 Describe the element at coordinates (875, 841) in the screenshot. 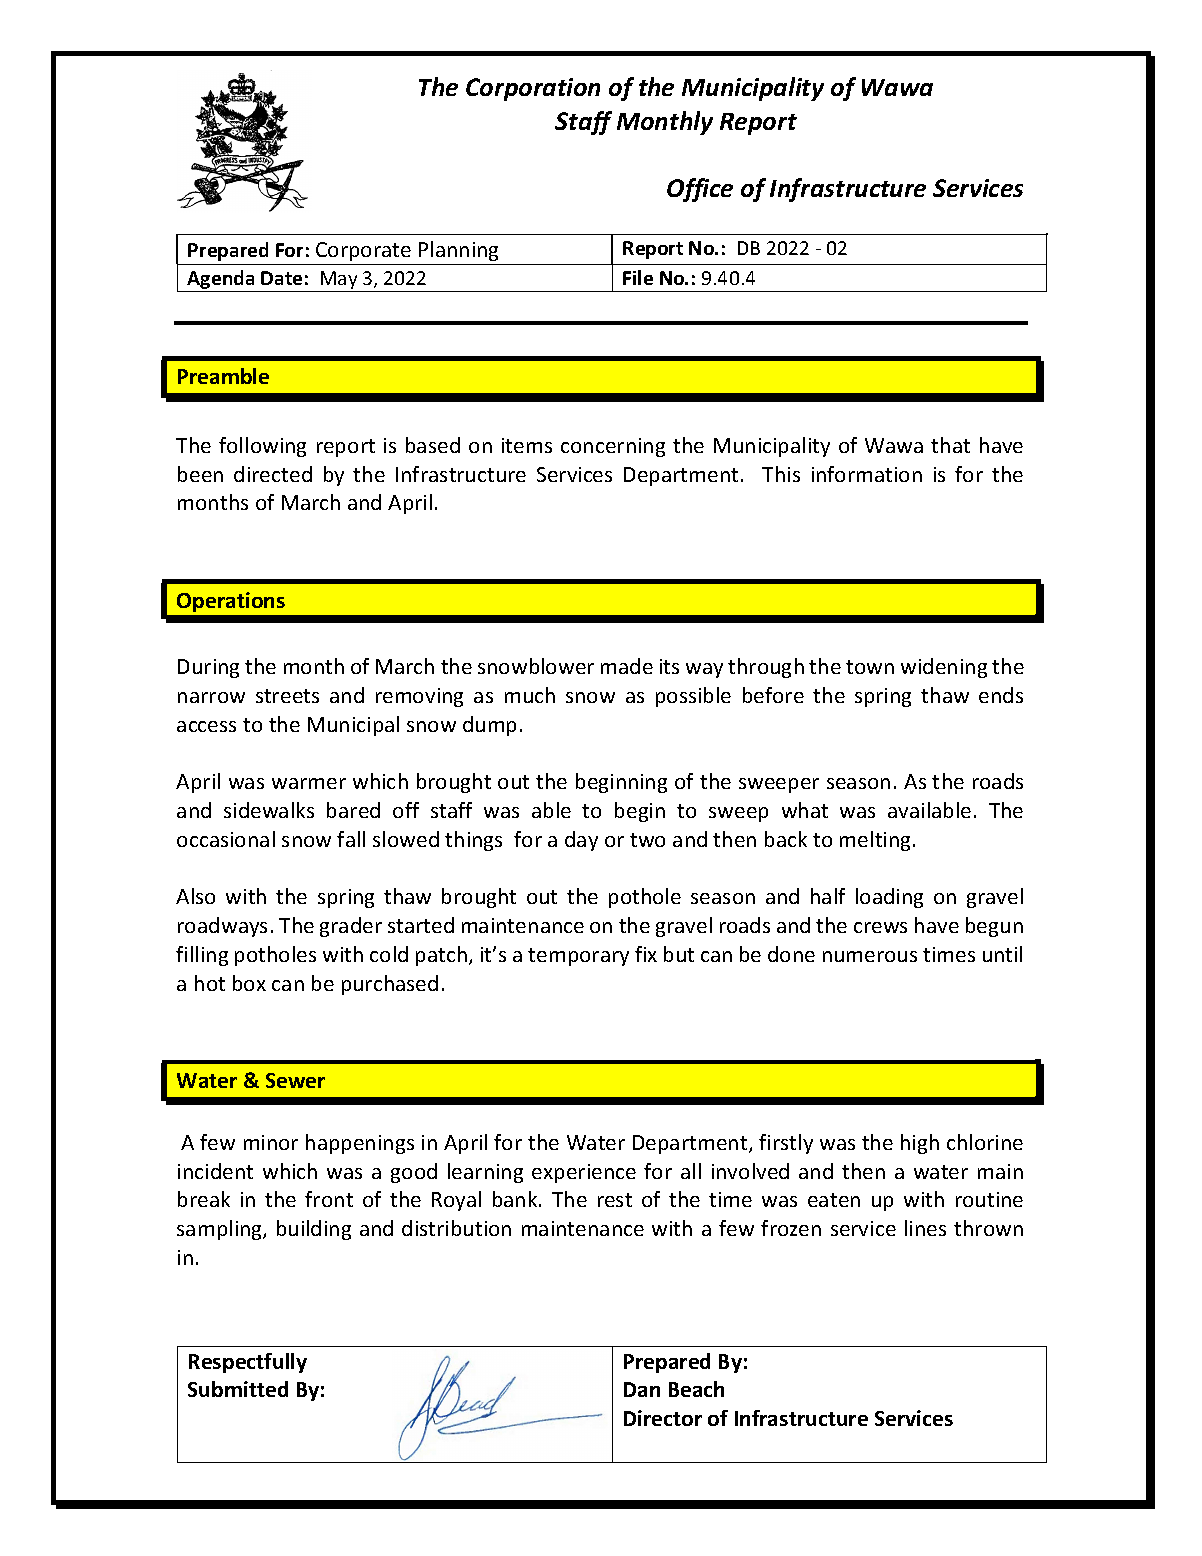

I see `melting` at that location.
